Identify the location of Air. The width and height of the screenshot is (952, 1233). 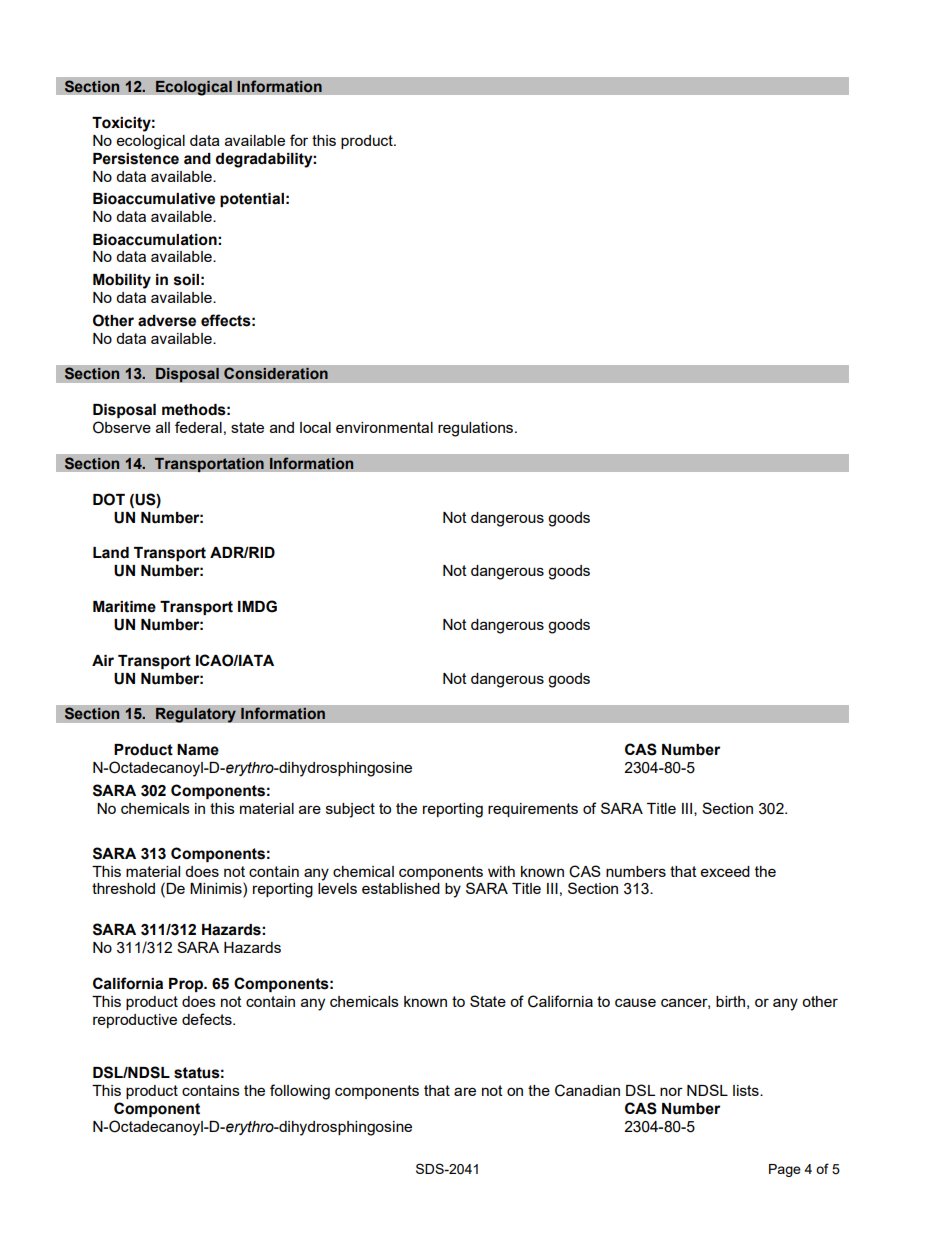
(103, 660).
